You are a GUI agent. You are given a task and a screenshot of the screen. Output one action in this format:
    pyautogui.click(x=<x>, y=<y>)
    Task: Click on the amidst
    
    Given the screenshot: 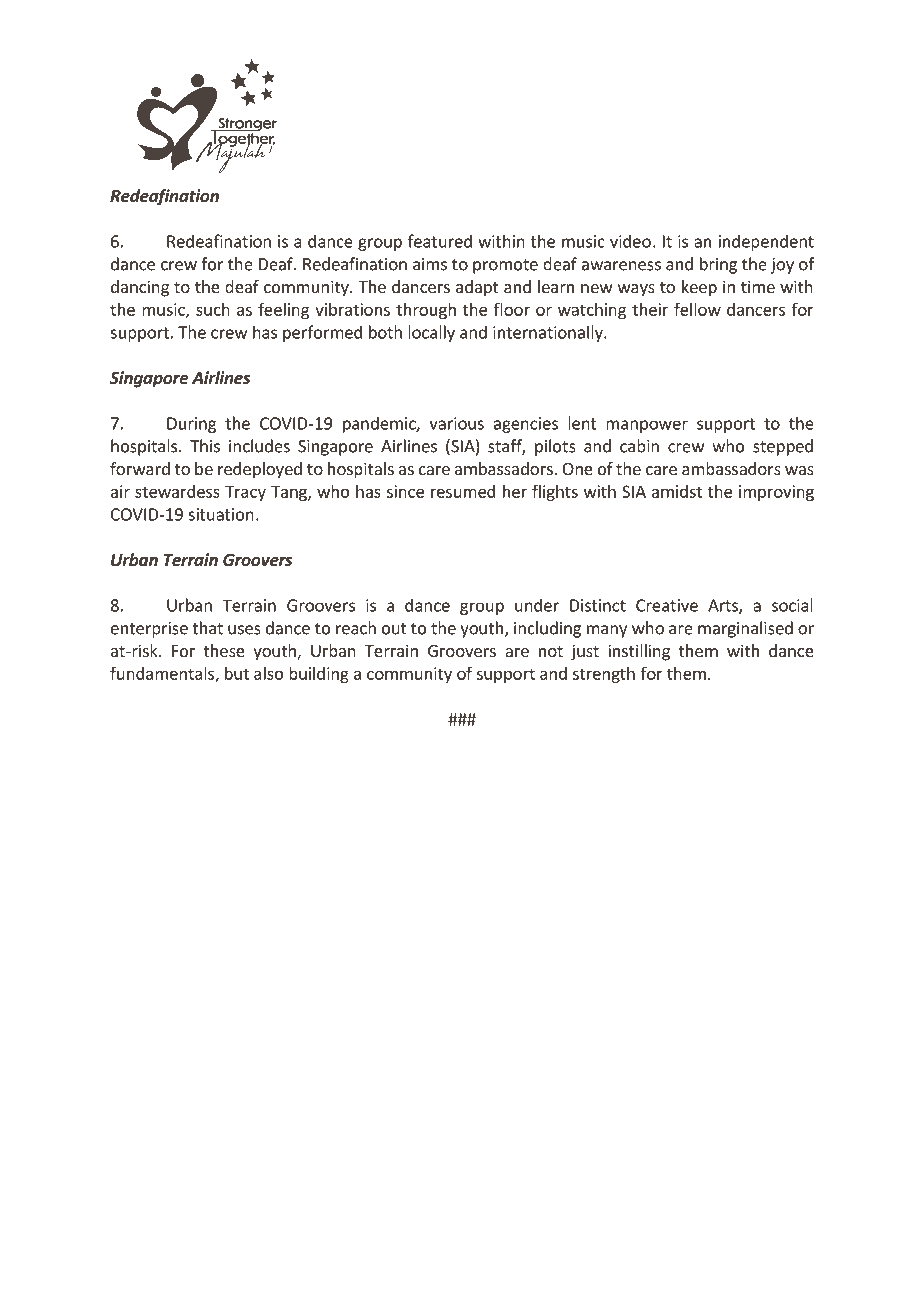 What is the action you would take?
    pyautogui.click(x=677, y=491)
